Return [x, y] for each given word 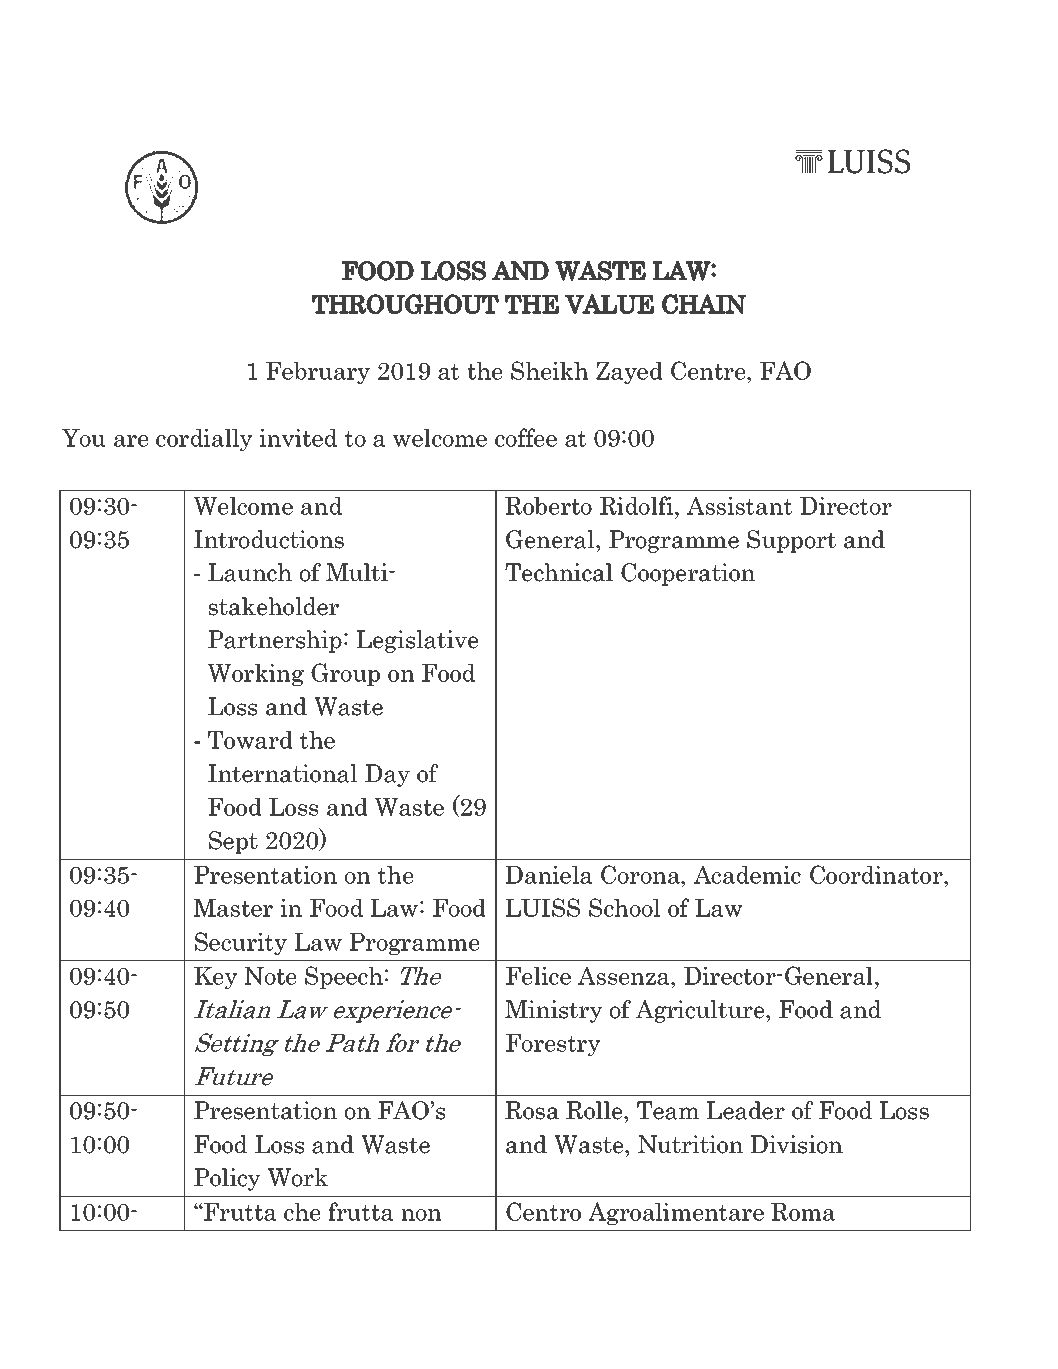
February [318, 373]
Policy [227, 1179]
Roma [803, 1212]
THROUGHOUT [405, 304]
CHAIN [704, 304]
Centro [543, 1211]
